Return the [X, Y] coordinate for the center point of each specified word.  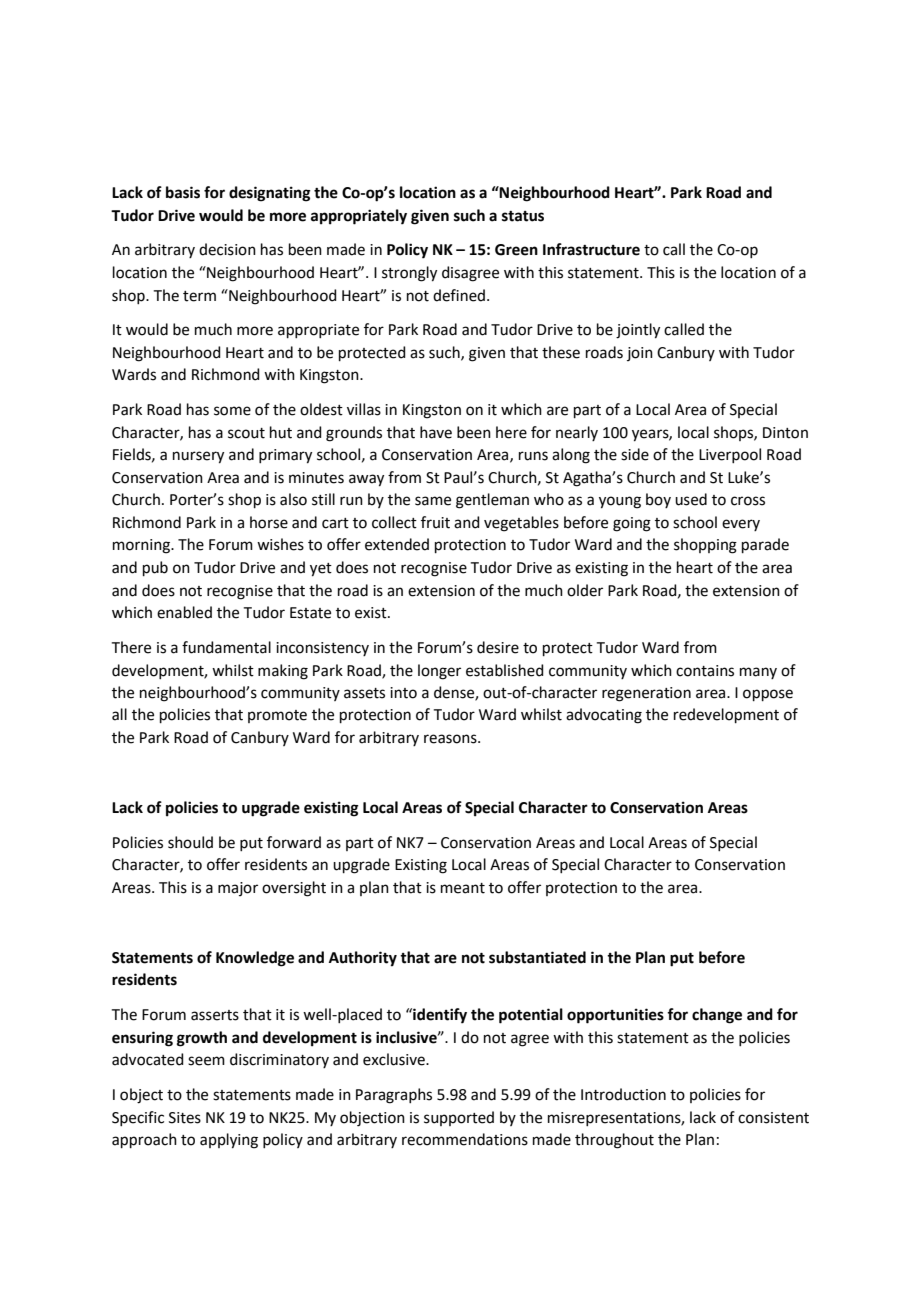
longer [439, 672]
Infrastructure [591, 249]
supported [459, 1118]
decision [227, 249]
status [523, 216]
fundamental [226, 647]
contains [705, 671]
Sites [185, 1118]
